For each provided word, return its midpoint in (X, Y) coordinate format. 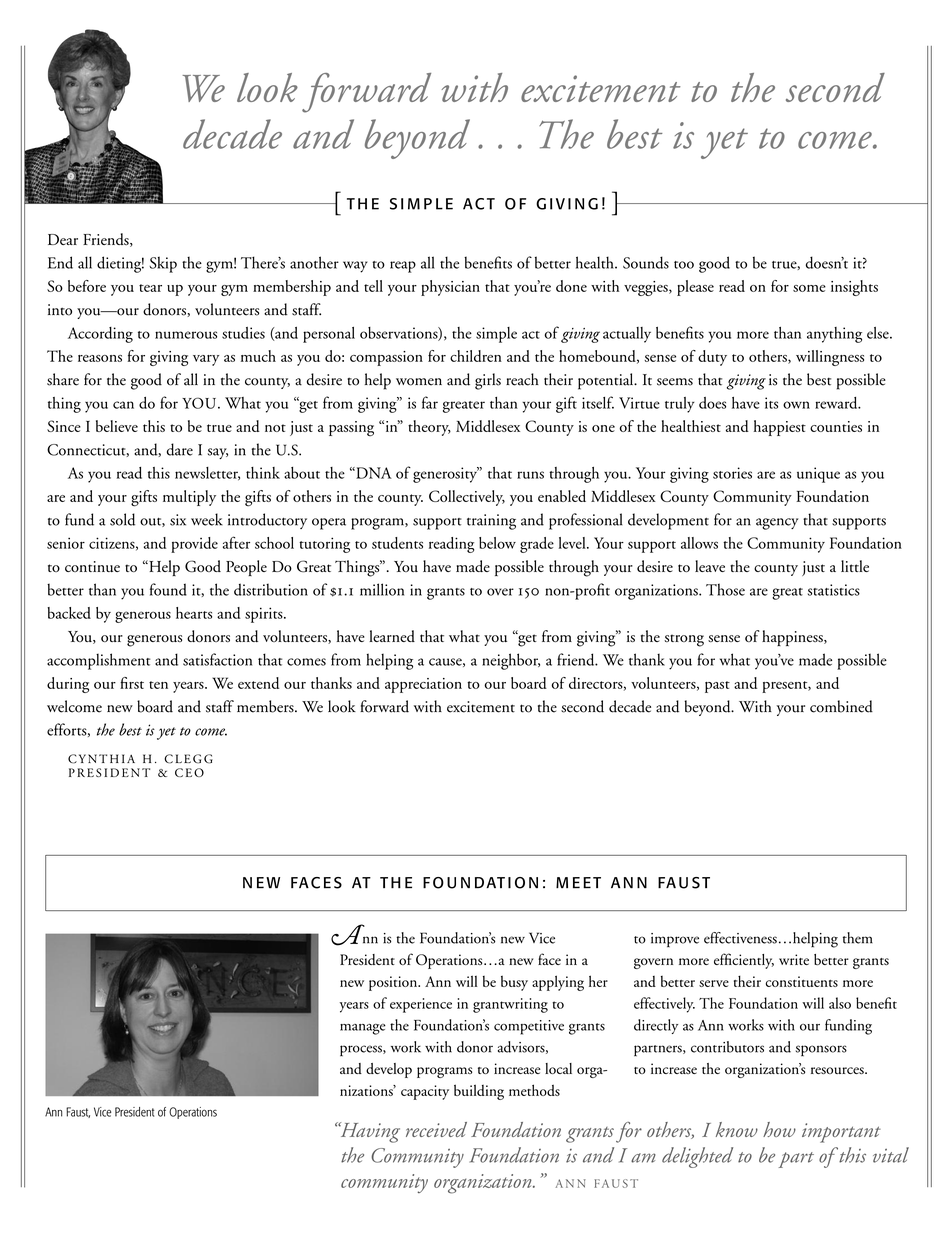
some (809, 288)
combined (841, 706)
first (132, 683)
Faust (78, 1112)
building (479, 1092)
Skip (163, 264)
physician (450, 288)
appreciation (423, 685)
